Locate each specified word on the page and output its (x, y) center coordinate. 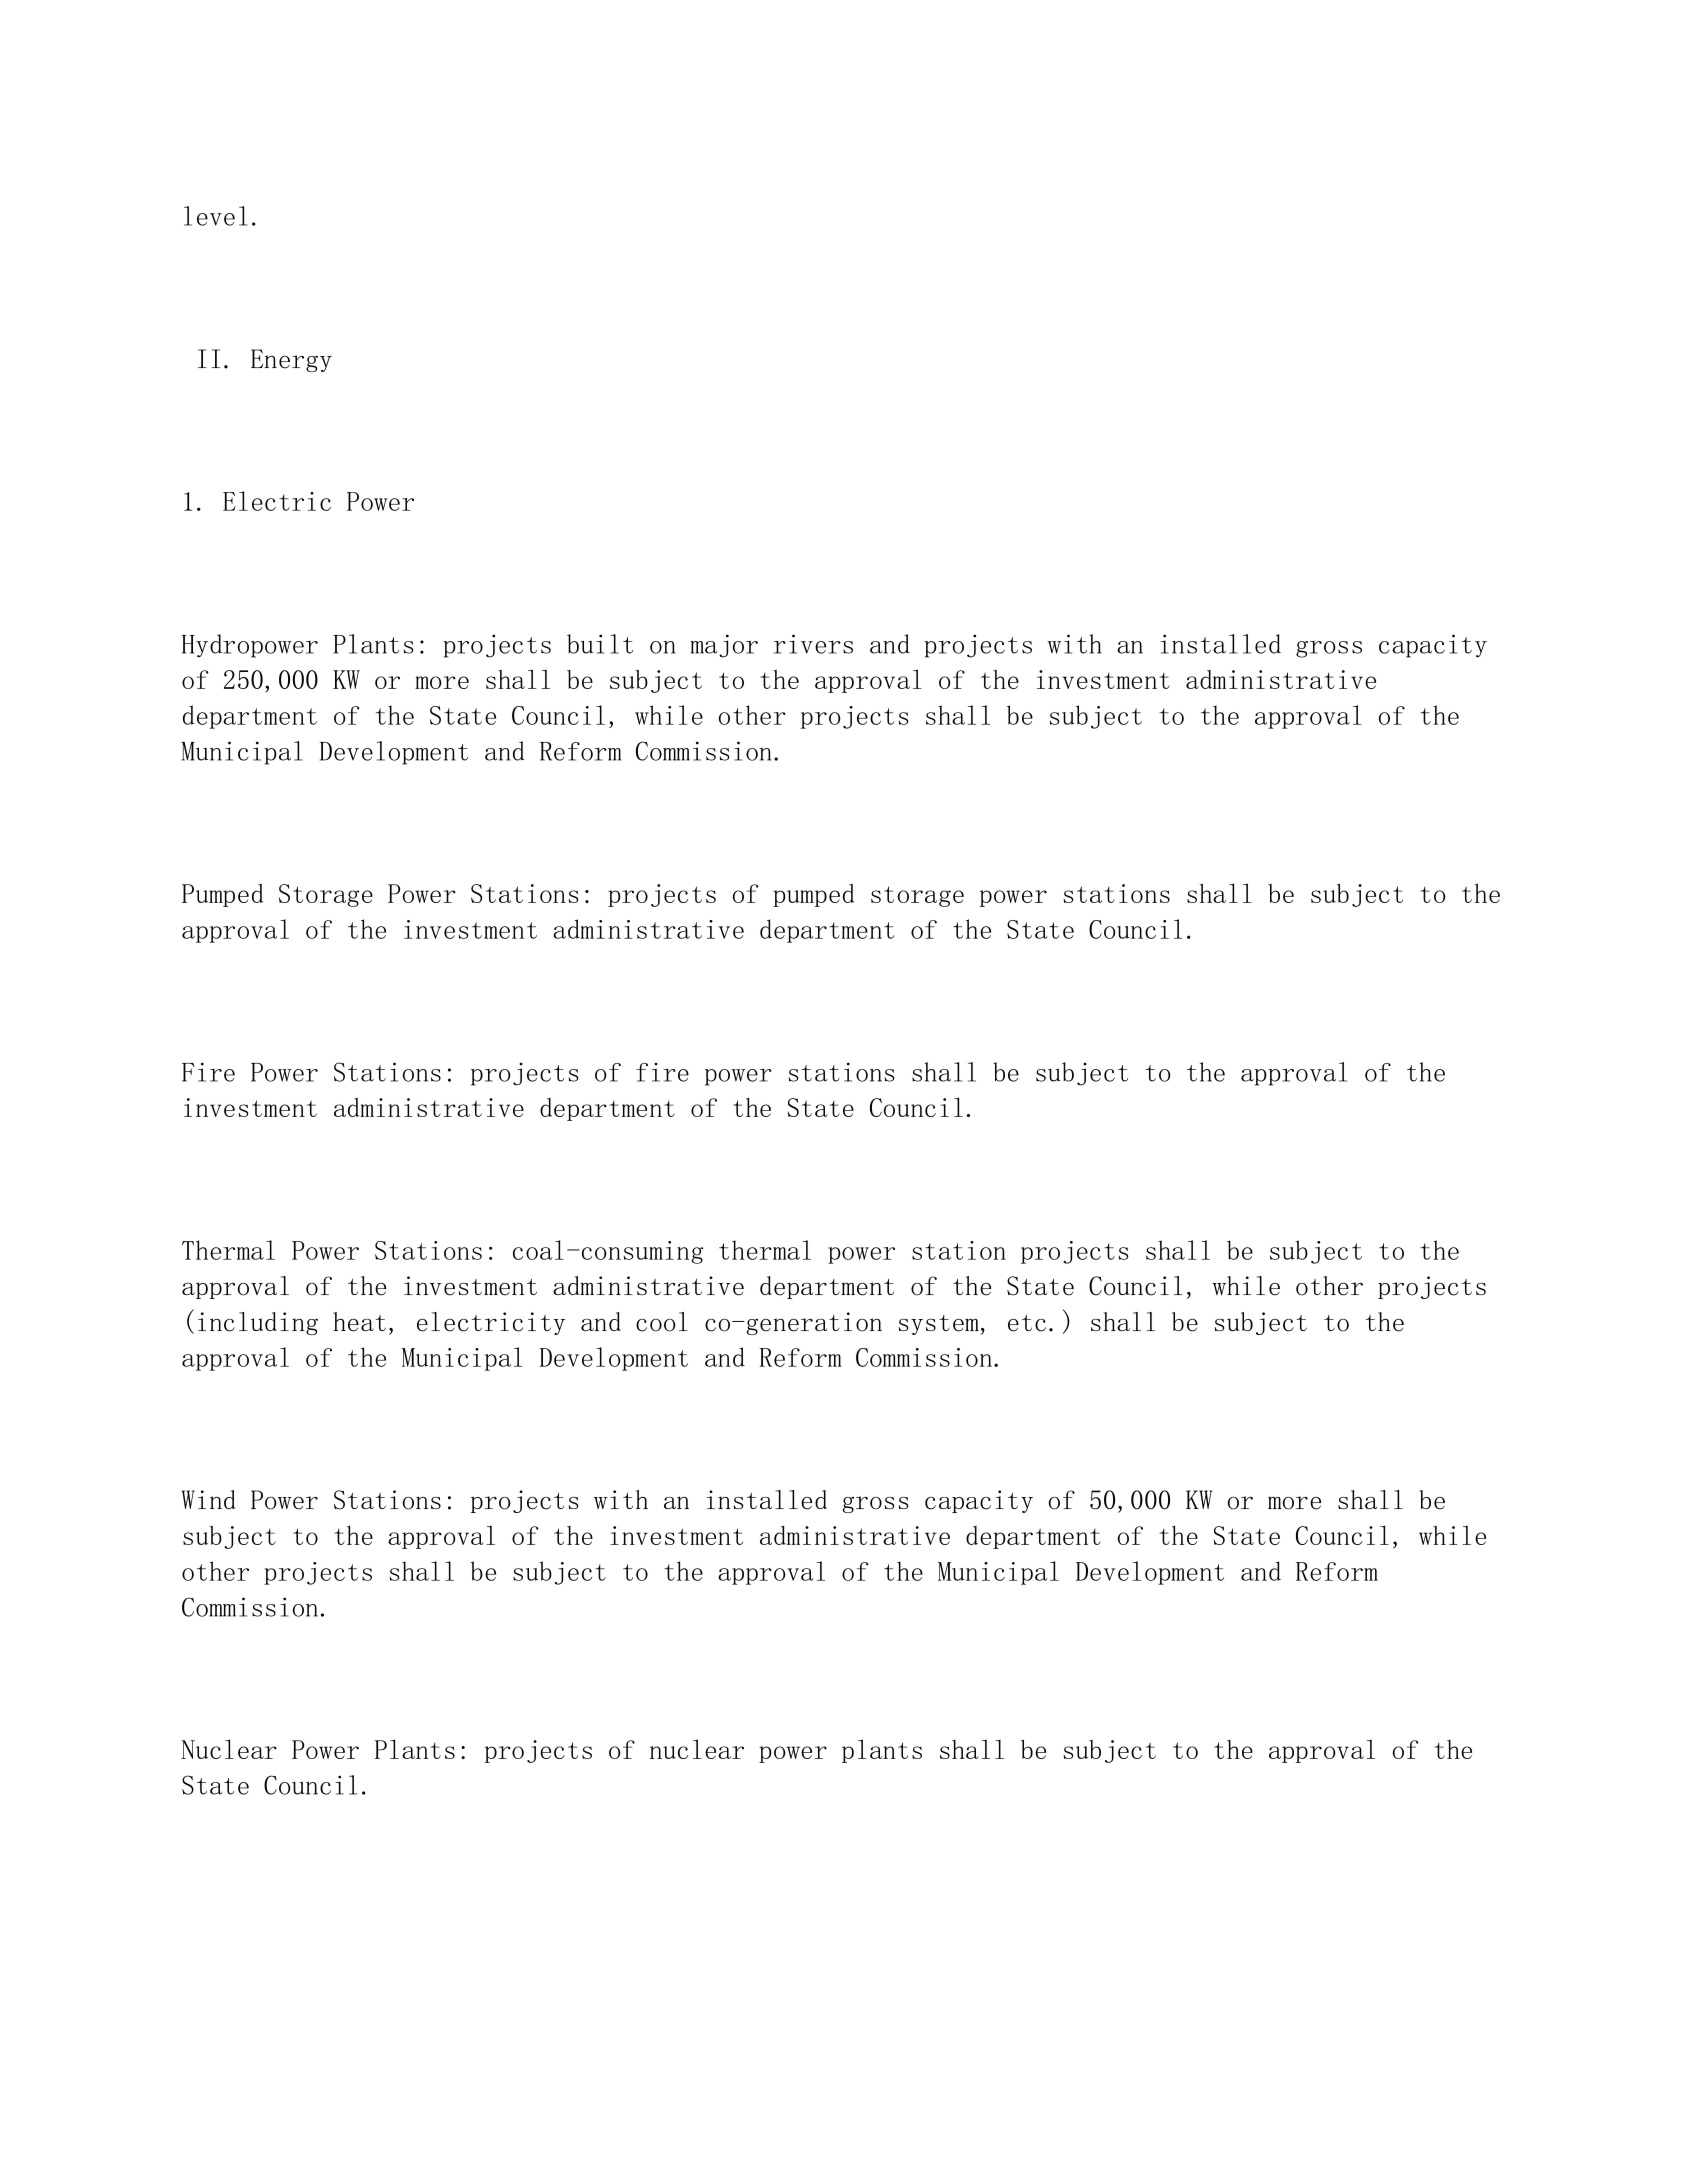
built (600, 644)
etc (1027, 1323)
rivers (813, 644)
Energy (291, 360)
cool (662, 1322)
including (258, 1323)
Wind (209, 1499)
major (724, 646)
